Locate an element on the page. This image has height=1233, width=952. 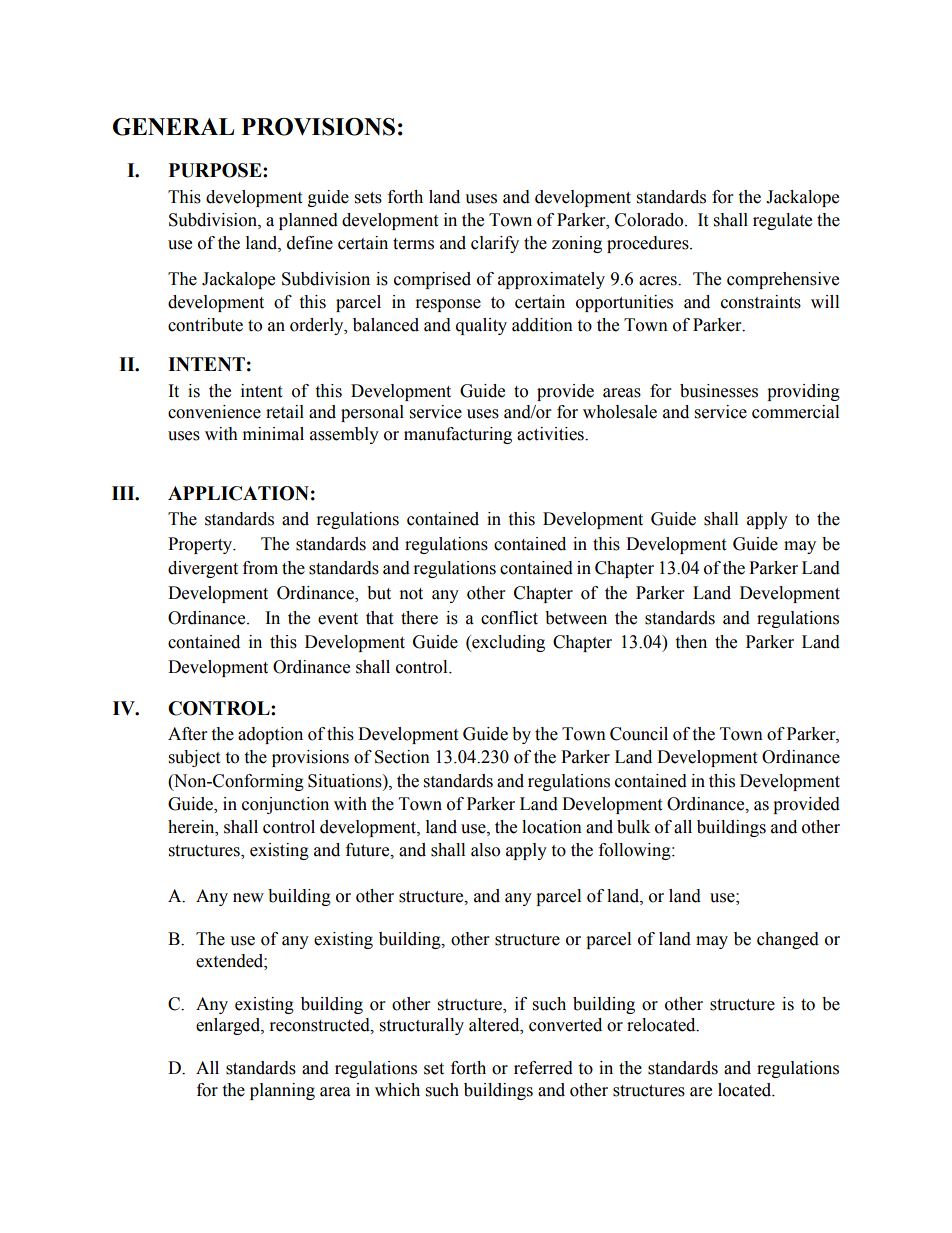
regulate is located at coordinates (782, 221).
